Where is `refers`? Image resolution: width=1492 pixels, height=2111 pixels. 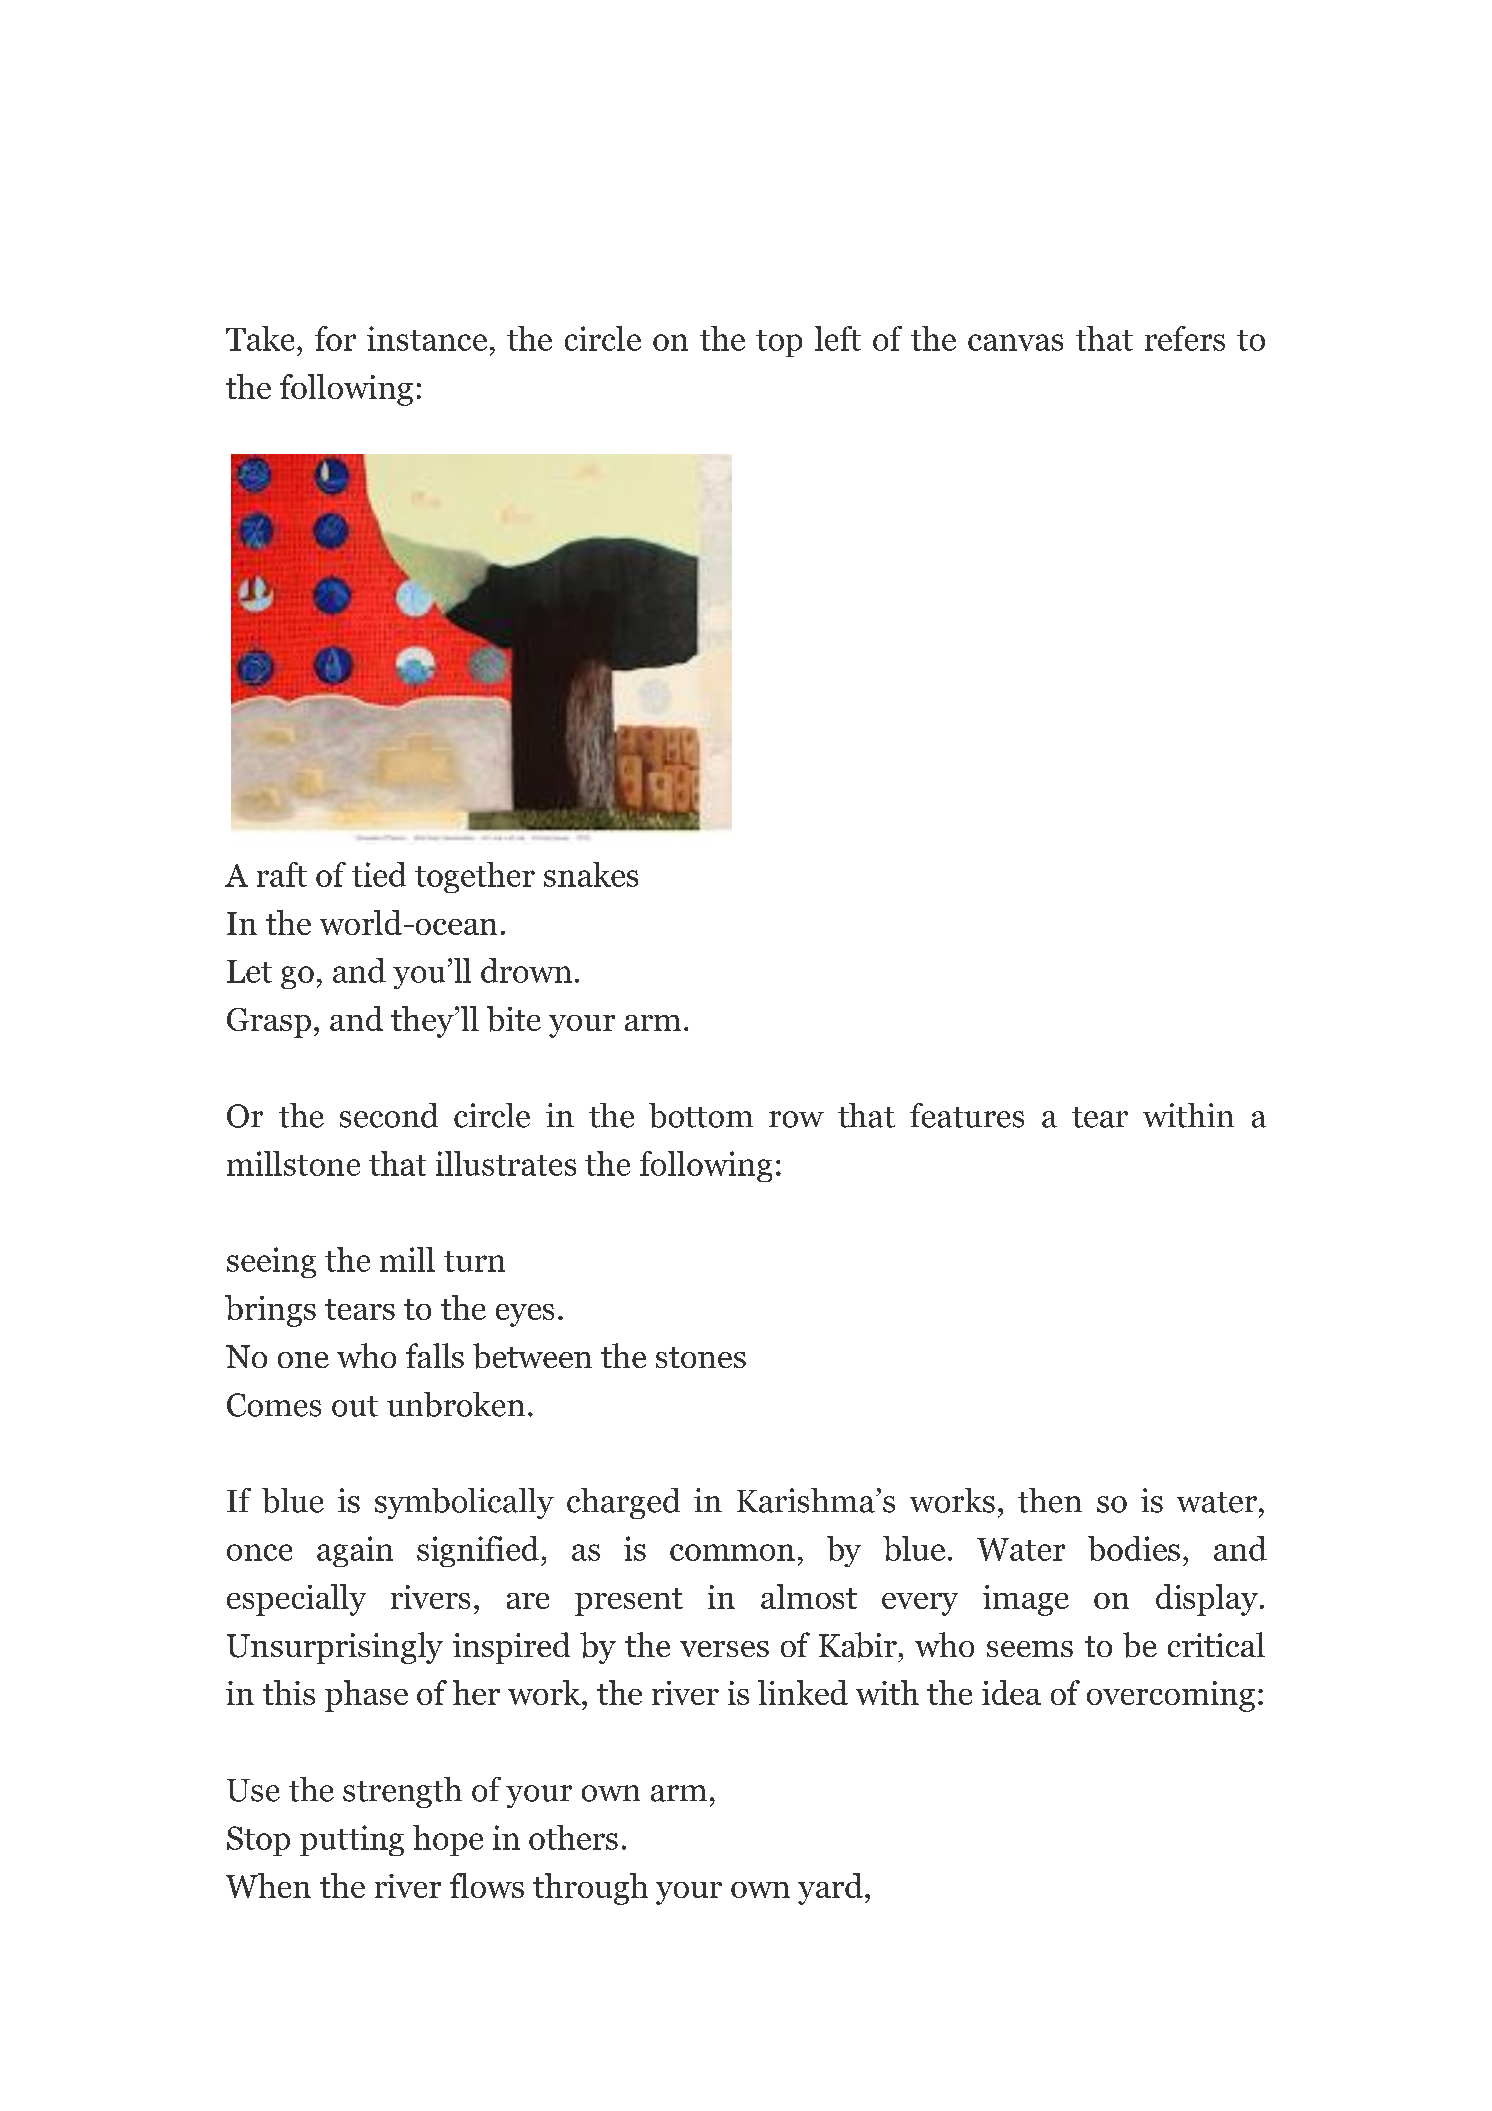
refers is located at coordinates (1185, 338).
